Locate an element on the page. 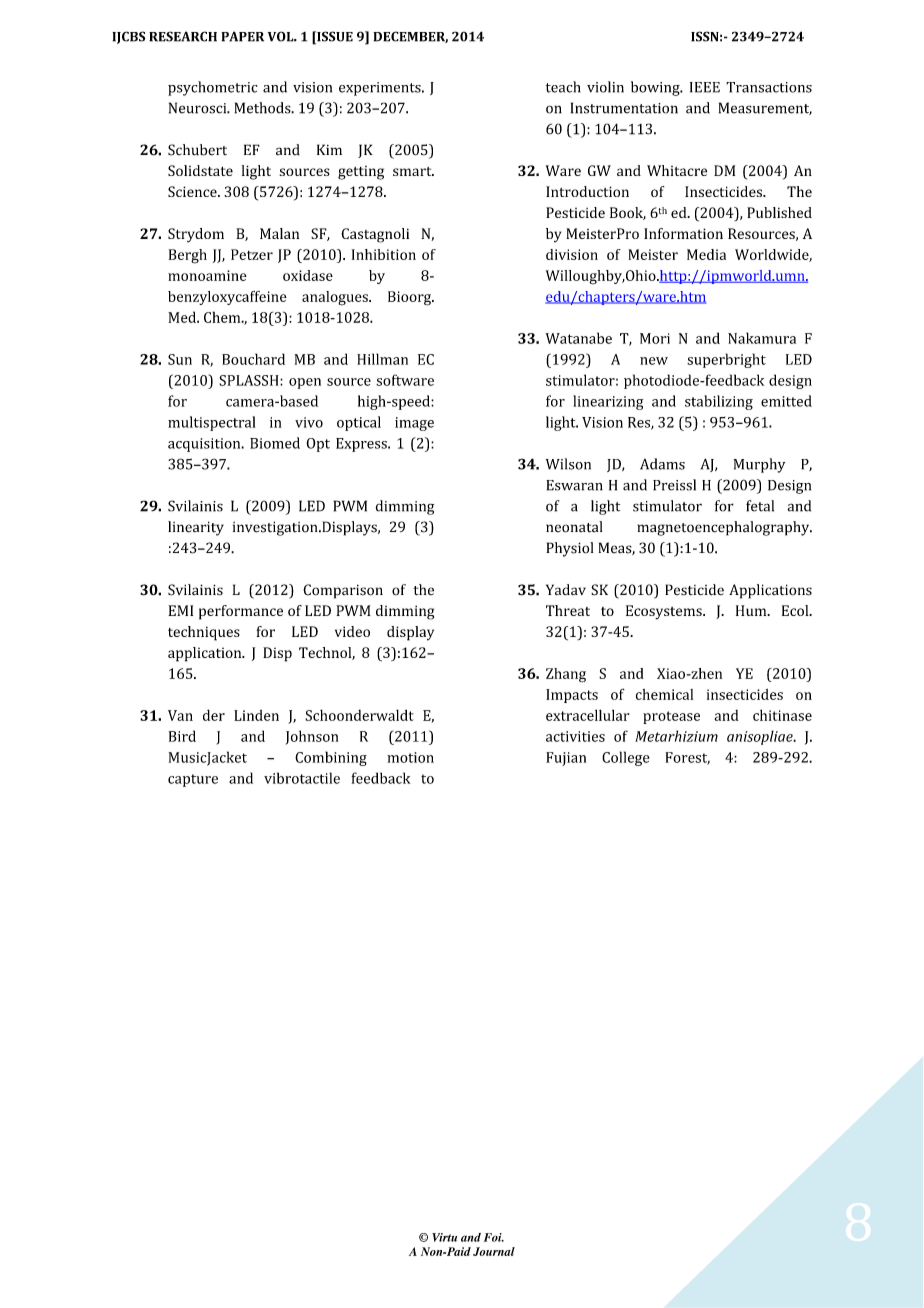 The height and width of the image is (1308, 924). teach is located at coordinates (563, 87).
